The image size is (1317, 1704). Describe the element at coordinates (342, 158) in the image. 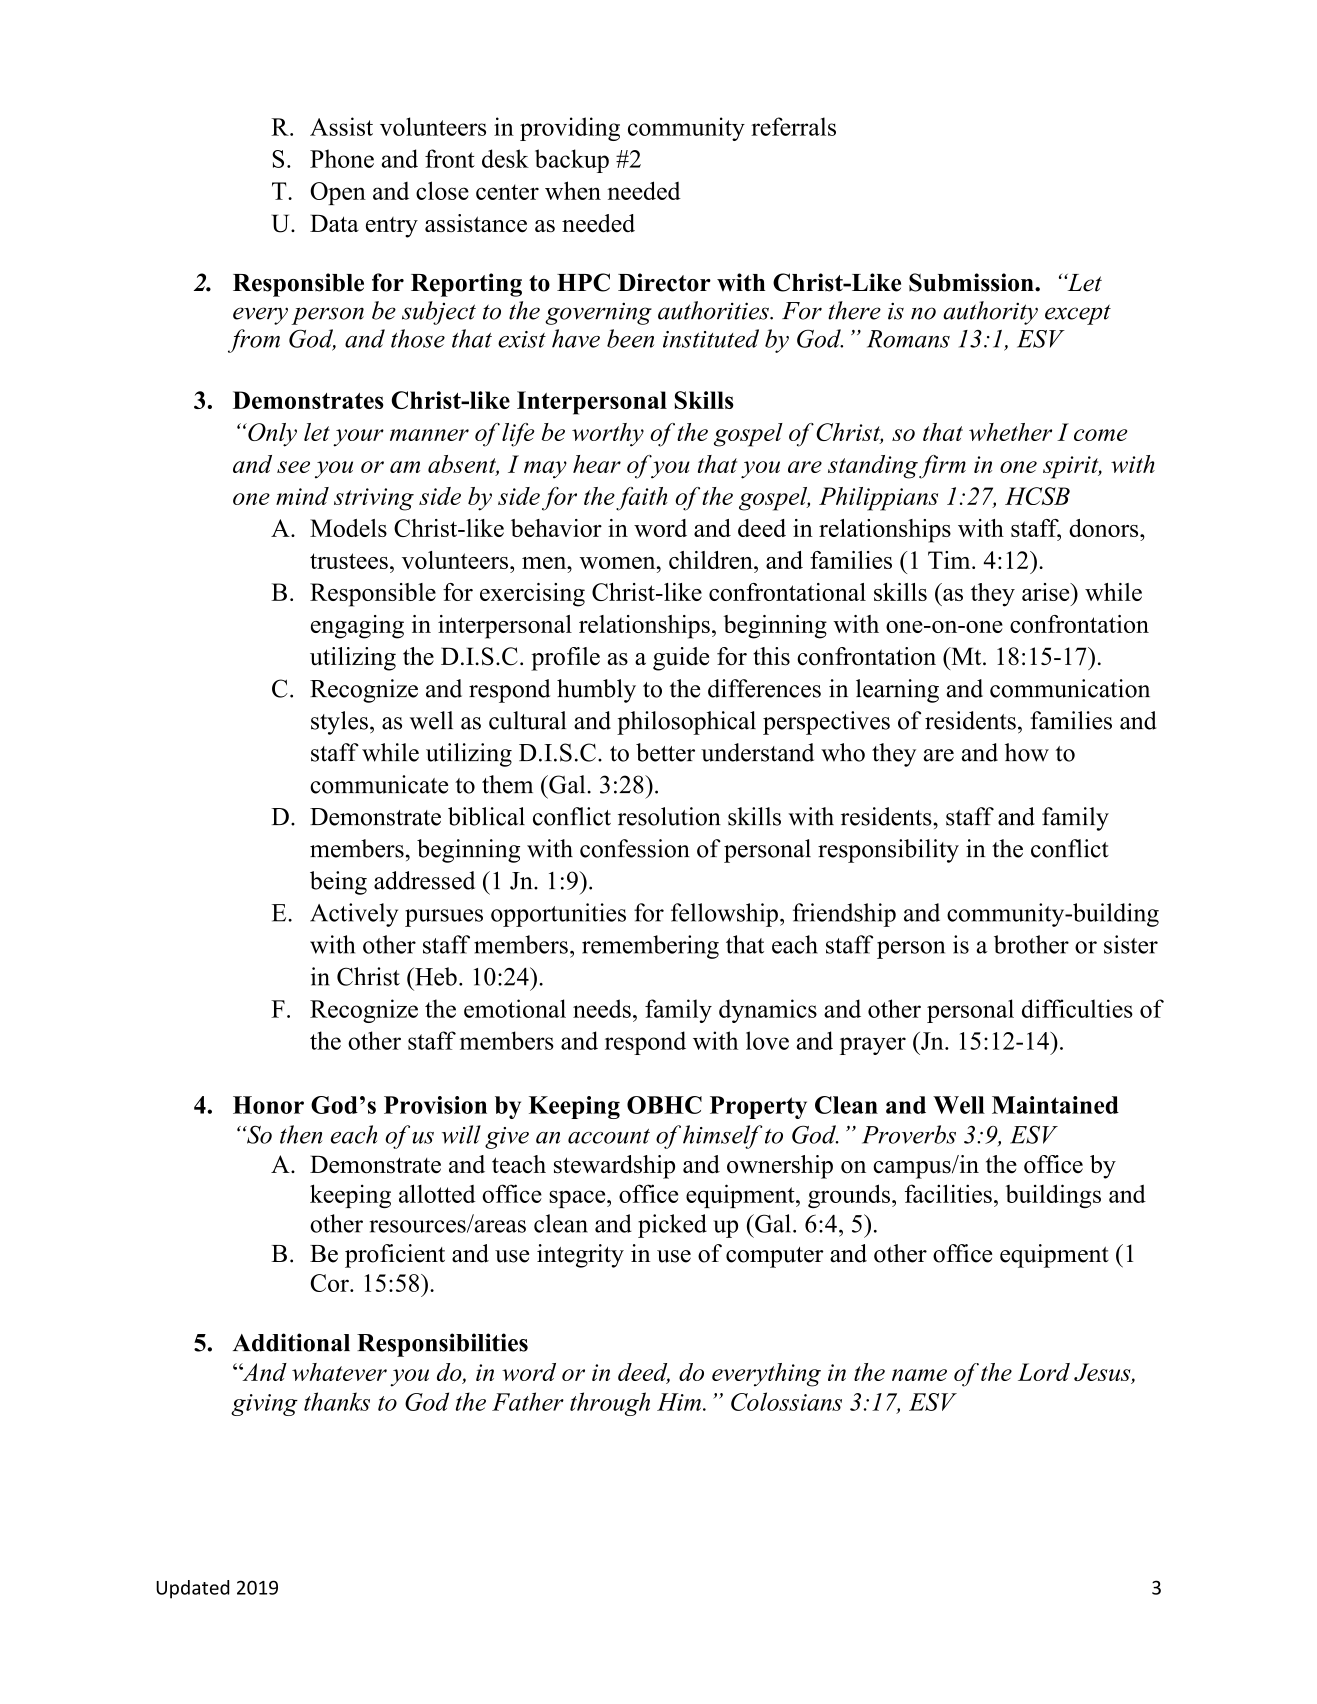

I see `Phone` at that location.
